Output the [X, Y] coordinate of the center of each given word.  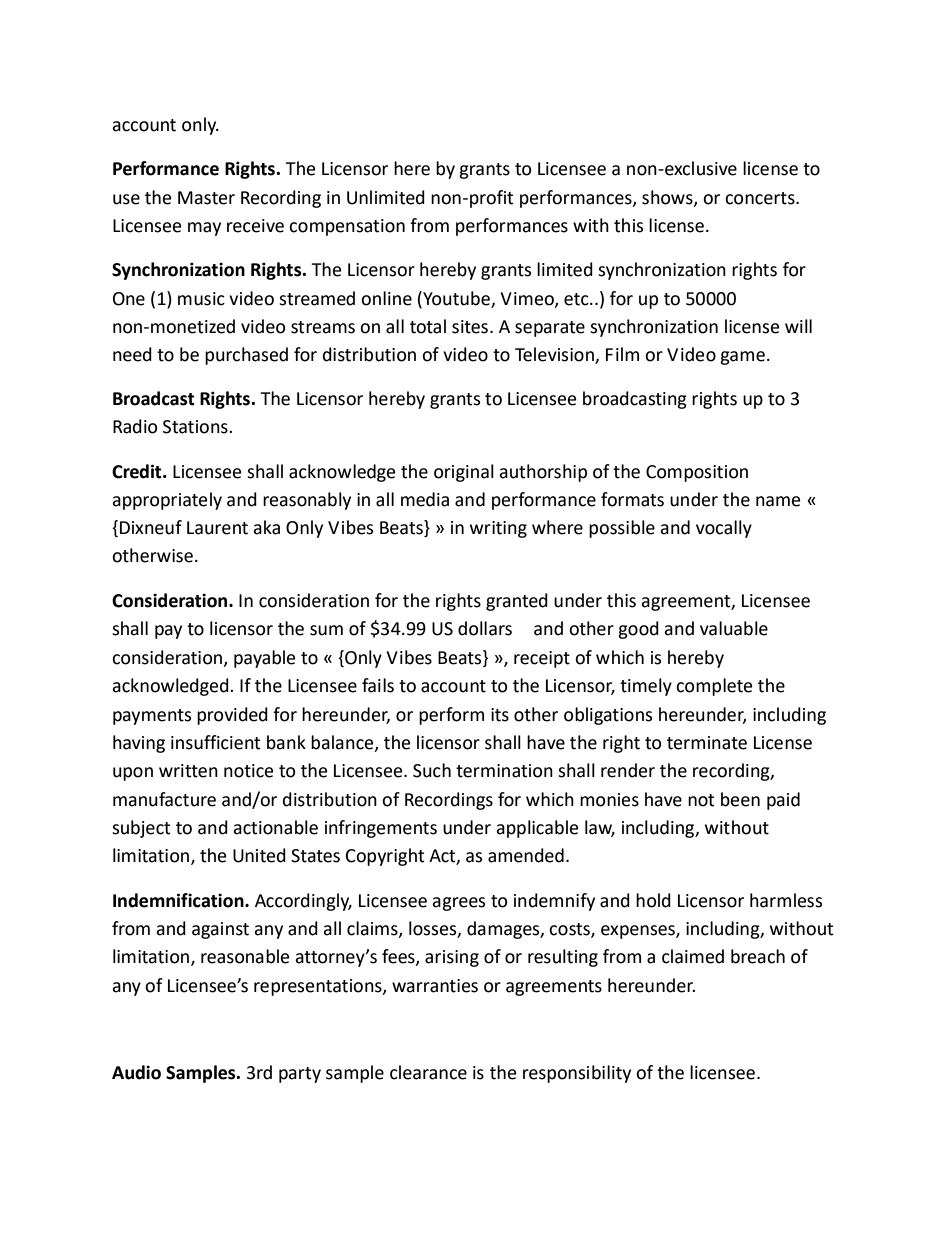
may [204, 229]
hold [653, 900]
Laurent [217, 528]
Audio [136, 1072]
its [500, 715]
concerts [761, 198]
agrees [458, 904]
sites [471, 327]
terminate [707, 743]
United [259, 855]
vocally [724, 529]
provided [232, 716]
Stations [196, 427]
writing [498, 529]
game [742, 358]
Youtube [455, 298]
